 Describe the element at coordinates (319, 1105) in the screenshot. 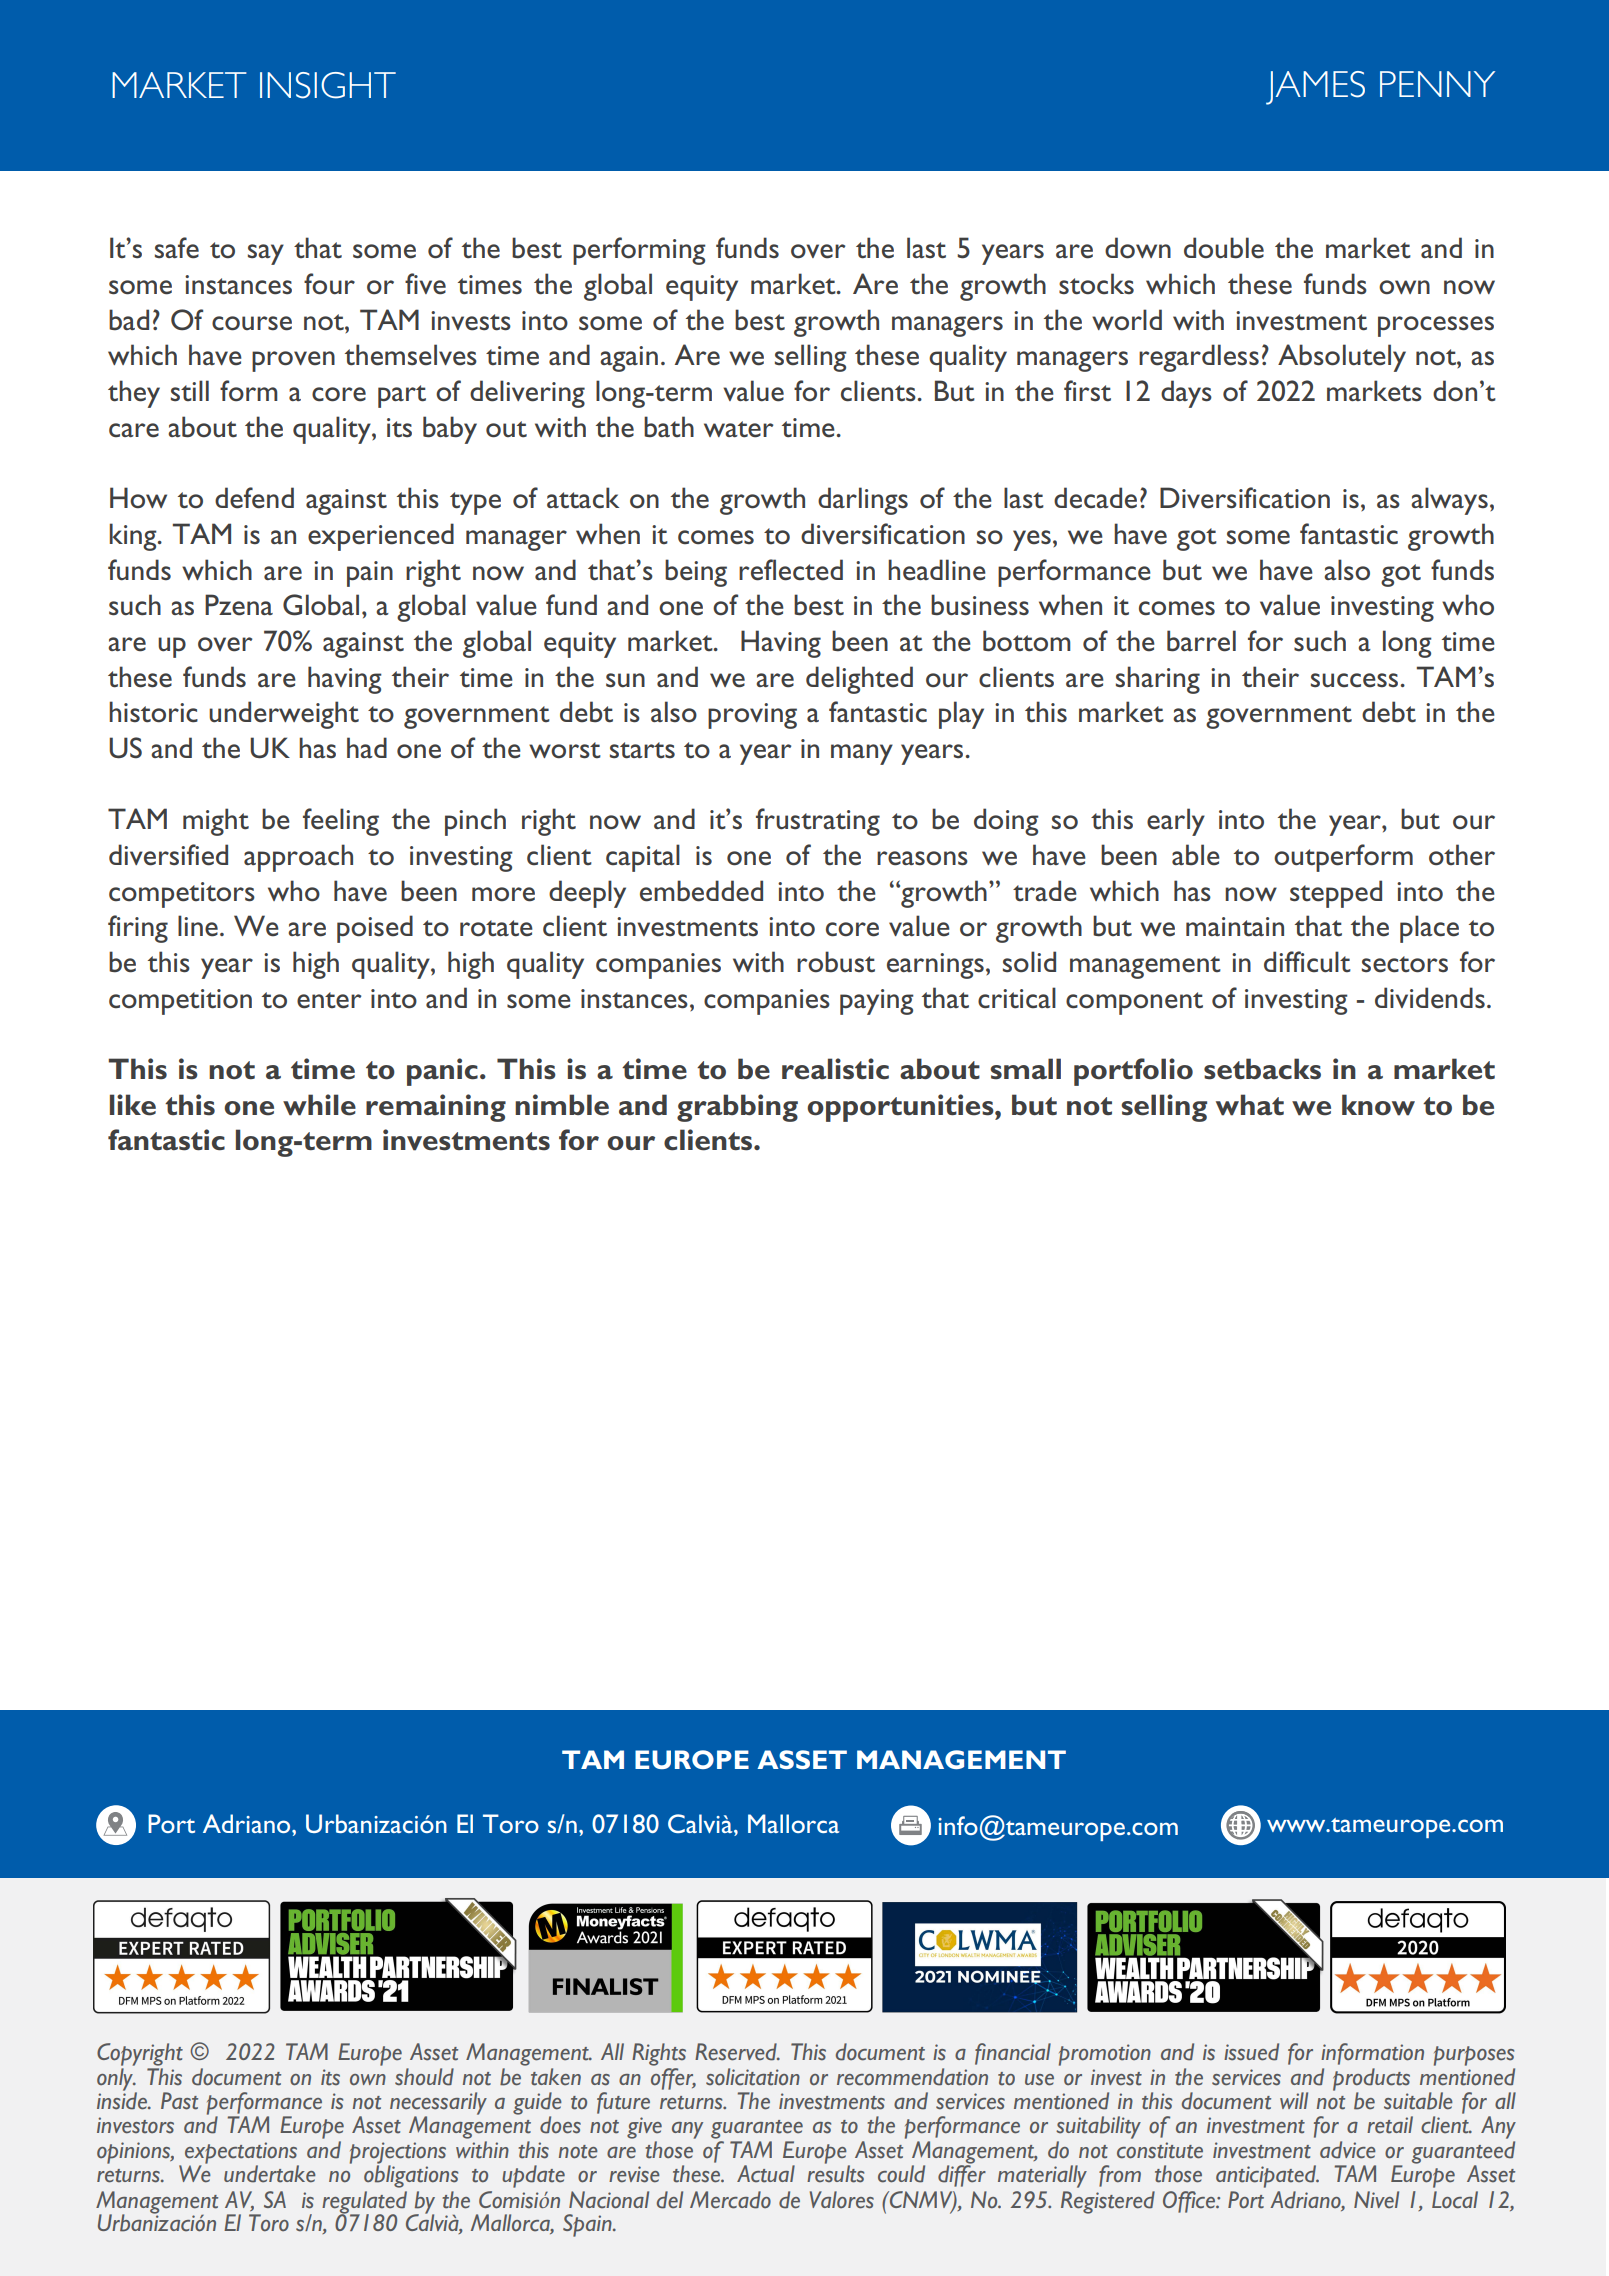

I see `while` at that location.
